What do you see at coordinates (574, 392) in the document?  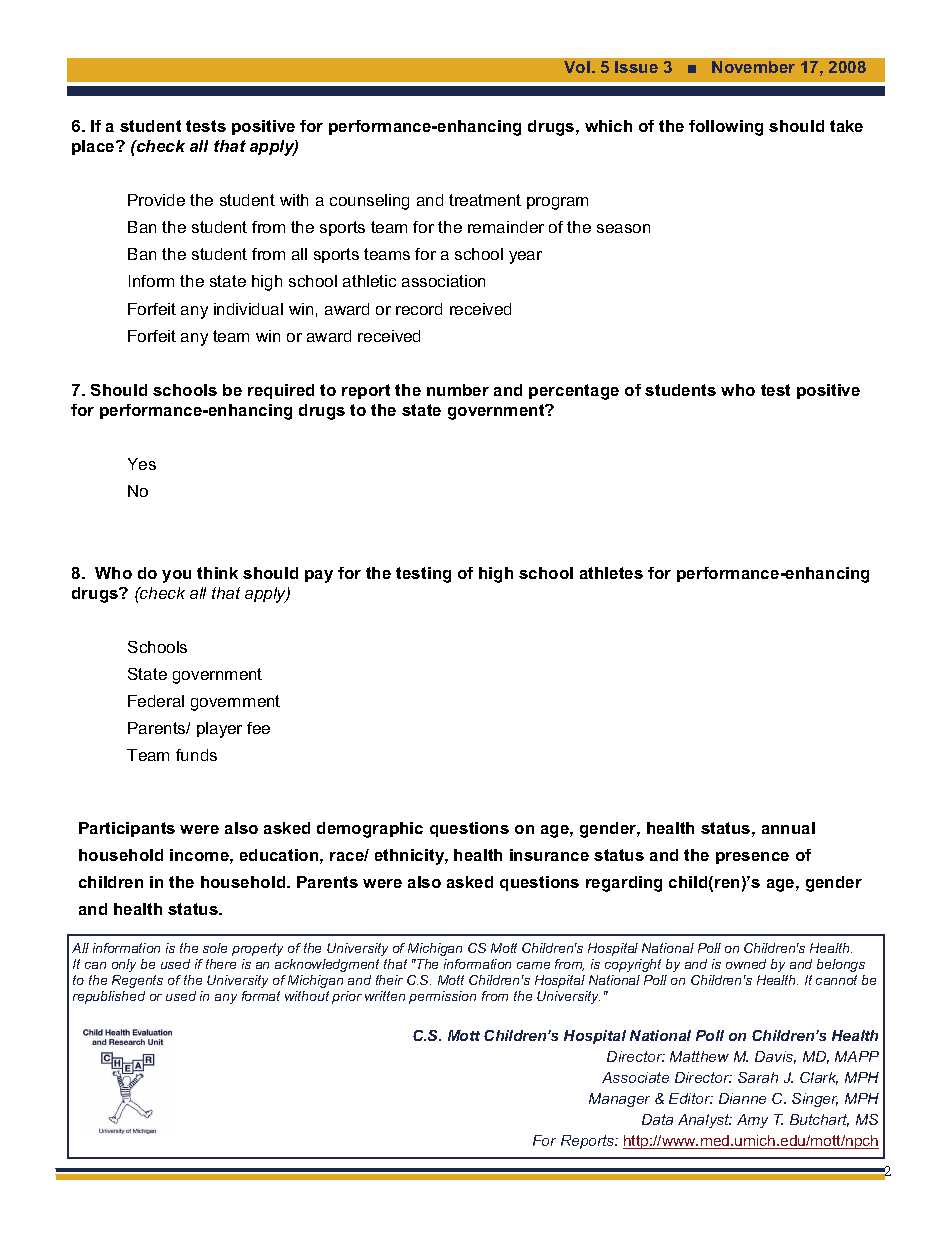 I see `percentage` at bounding box center [574, 392].
